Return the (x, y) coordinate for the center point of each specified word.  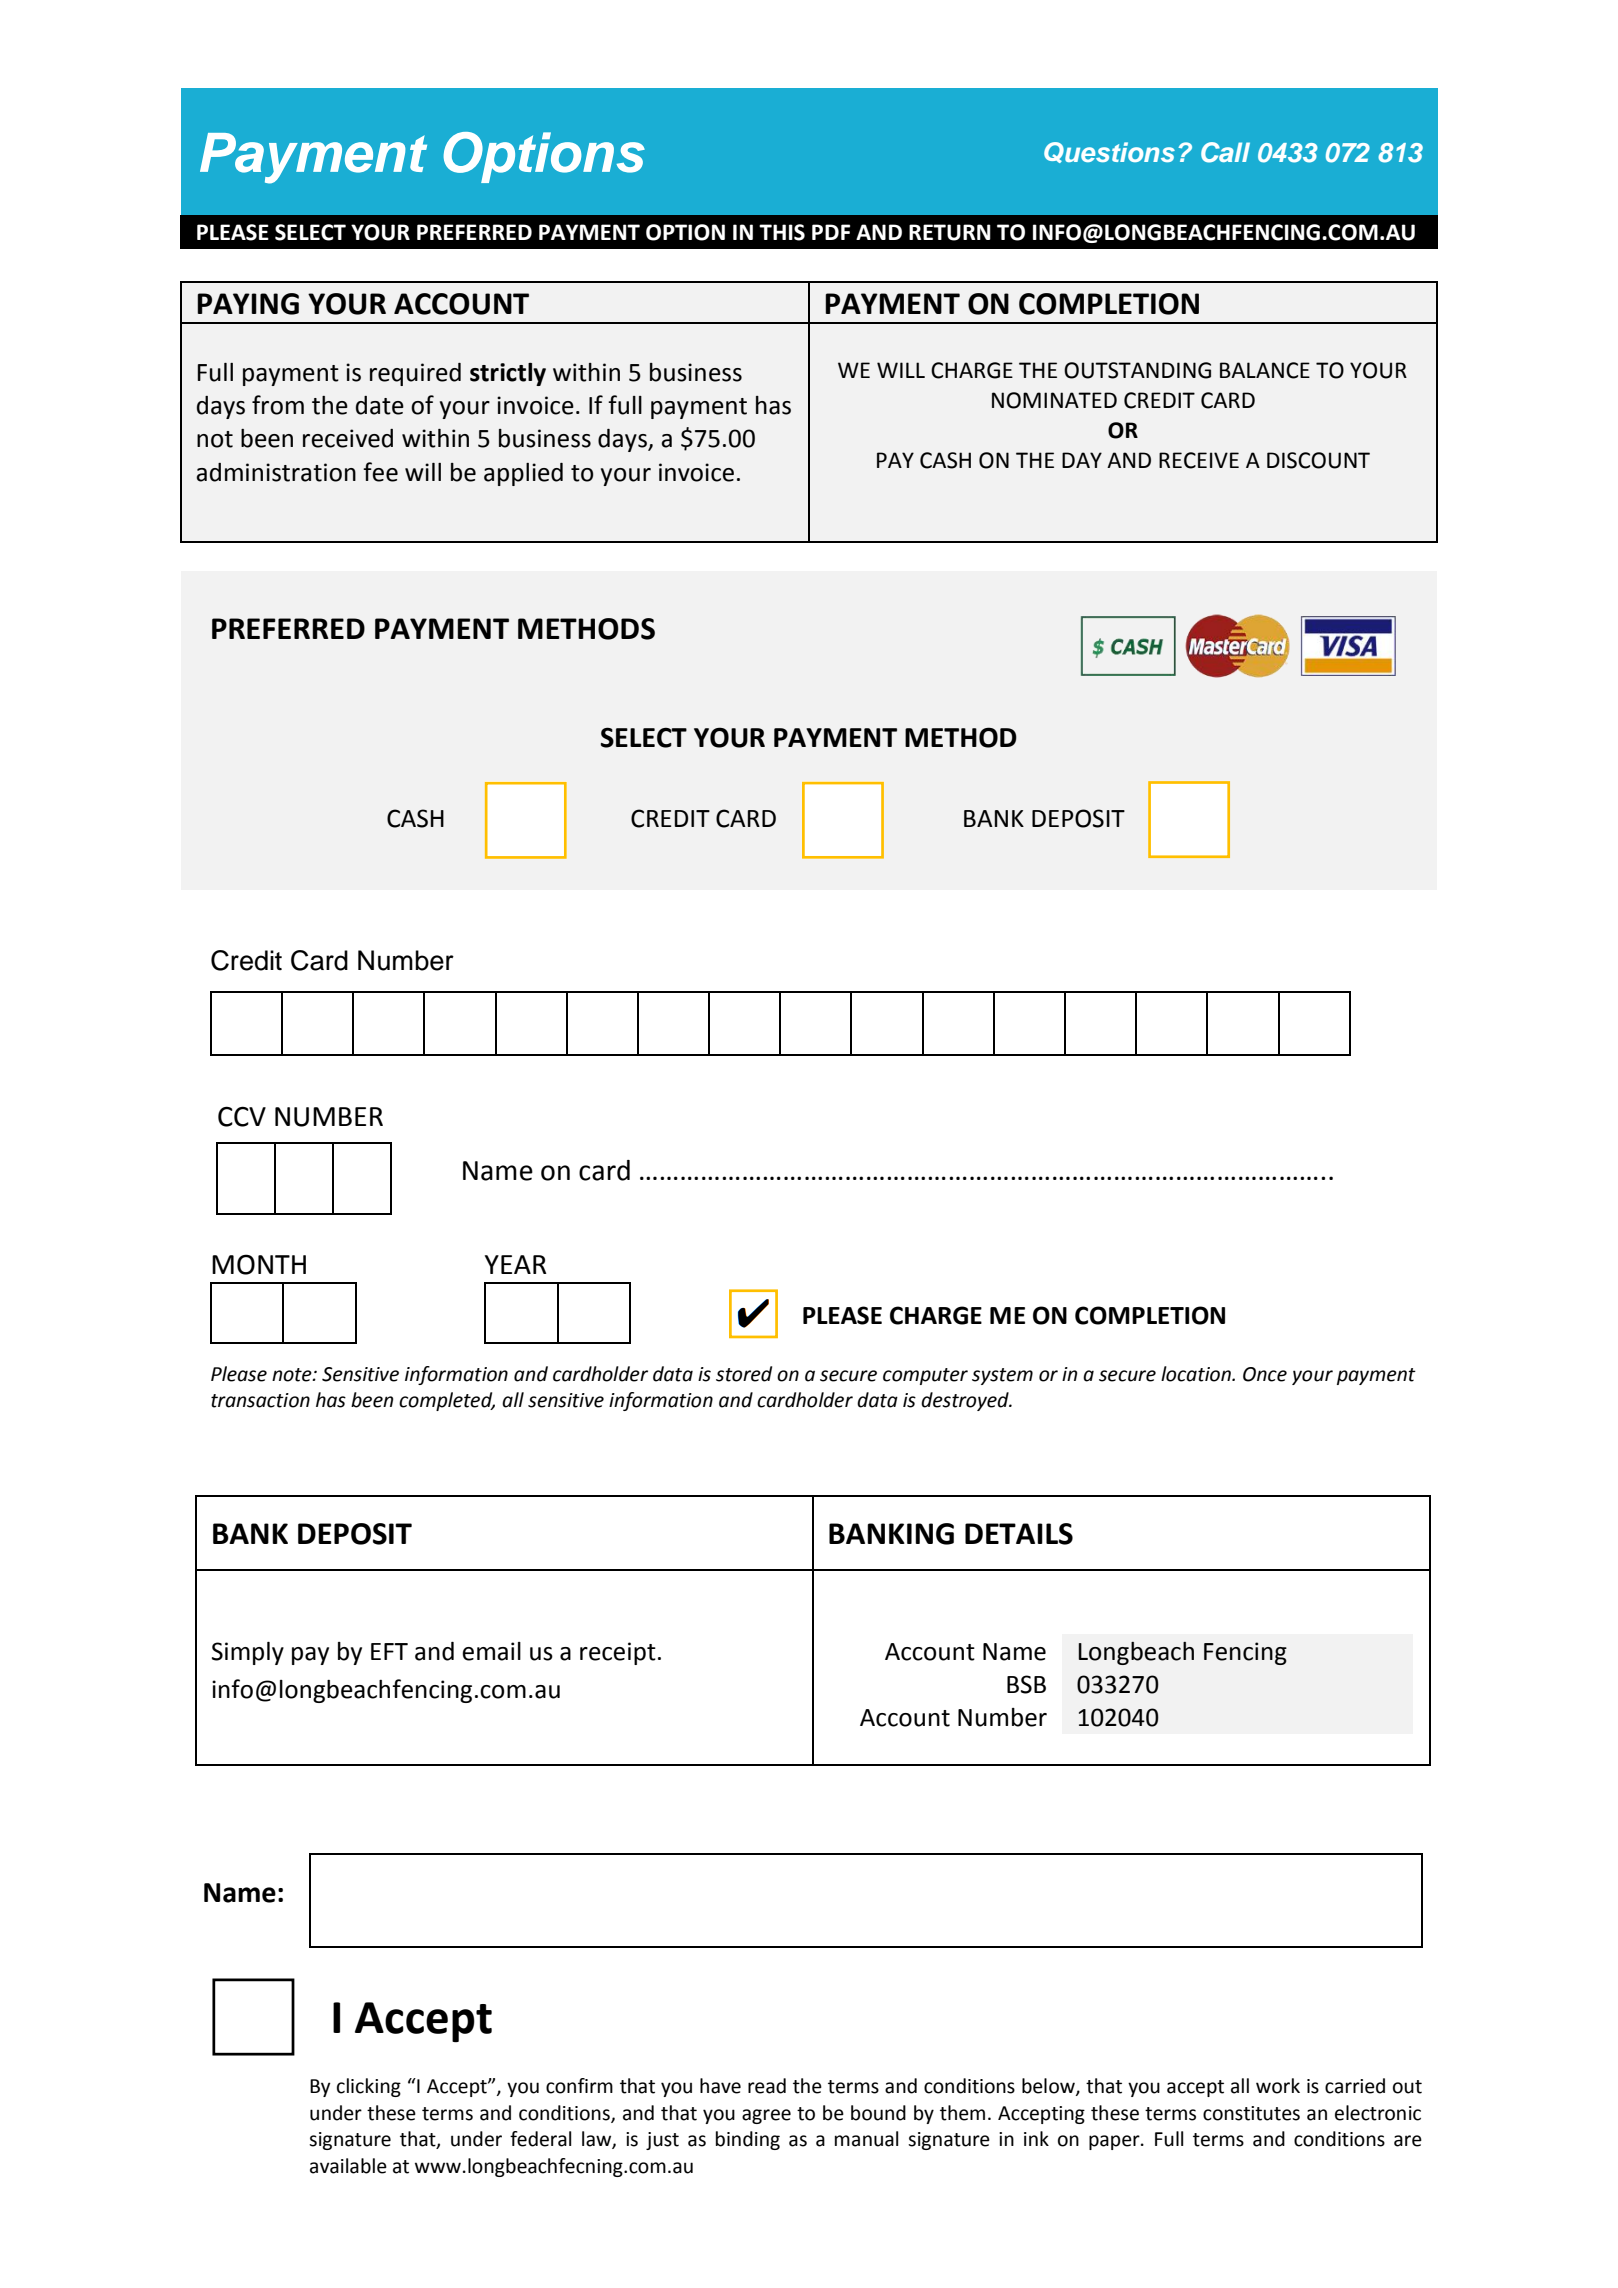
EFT (389, 1651)
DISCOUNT (1318, 460)
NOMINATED (1054, 400)
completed (447, 1401)
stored (744, 1374)
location (1197, 1374)
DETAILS (1019, 1534)
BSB (1026, 1684)
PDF (831, 232)
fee (380, 472)
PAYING (248, 304)
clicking (369, 2087)
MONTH (259, 1264)
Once (1265, 1374)
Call (1225, 152)
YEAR (516, 1264)
